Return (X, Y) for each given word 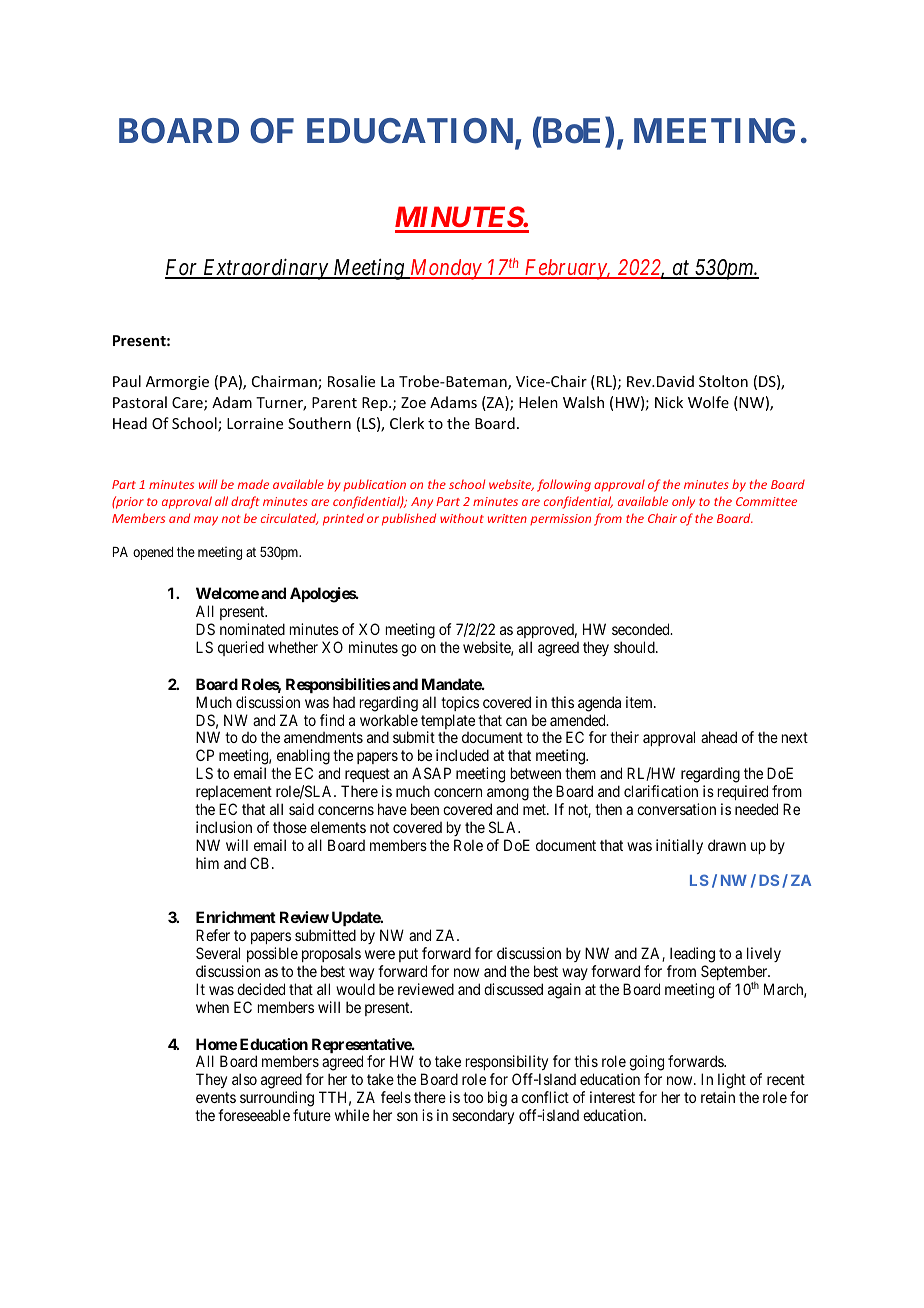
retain (718, 1097)
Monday (445, 269)
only (683, 502)
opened (153, 553)
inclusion (224, 827)
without (462, 518)
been (425, 809)
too (473, 1097)
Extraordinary (265, 269)
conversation (676, 809)
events (216, 1097)
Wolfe (708, 402)
